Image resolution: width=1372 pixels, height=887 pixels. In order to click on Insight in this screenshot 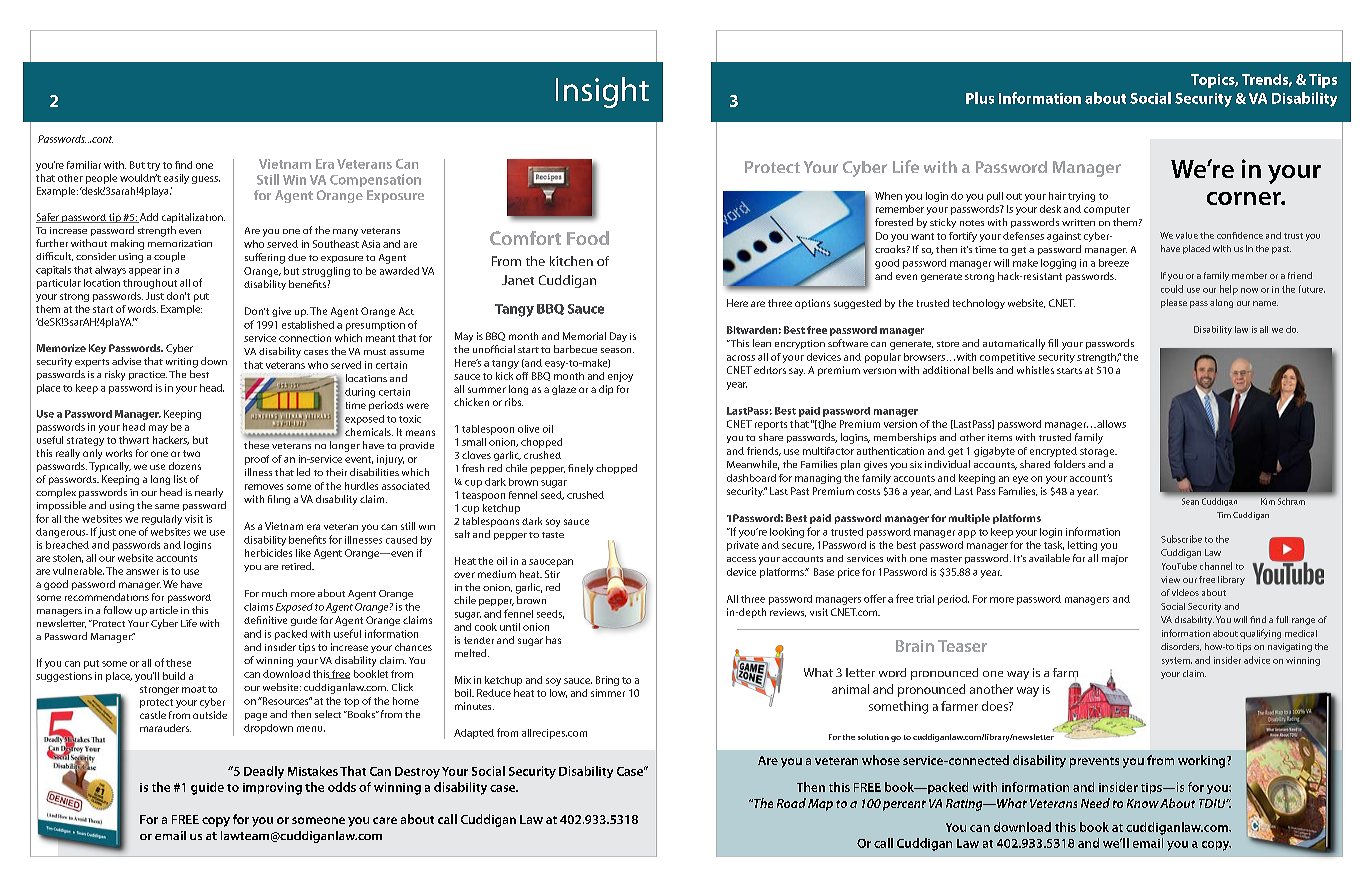, I will do `click(602, 92)`.
